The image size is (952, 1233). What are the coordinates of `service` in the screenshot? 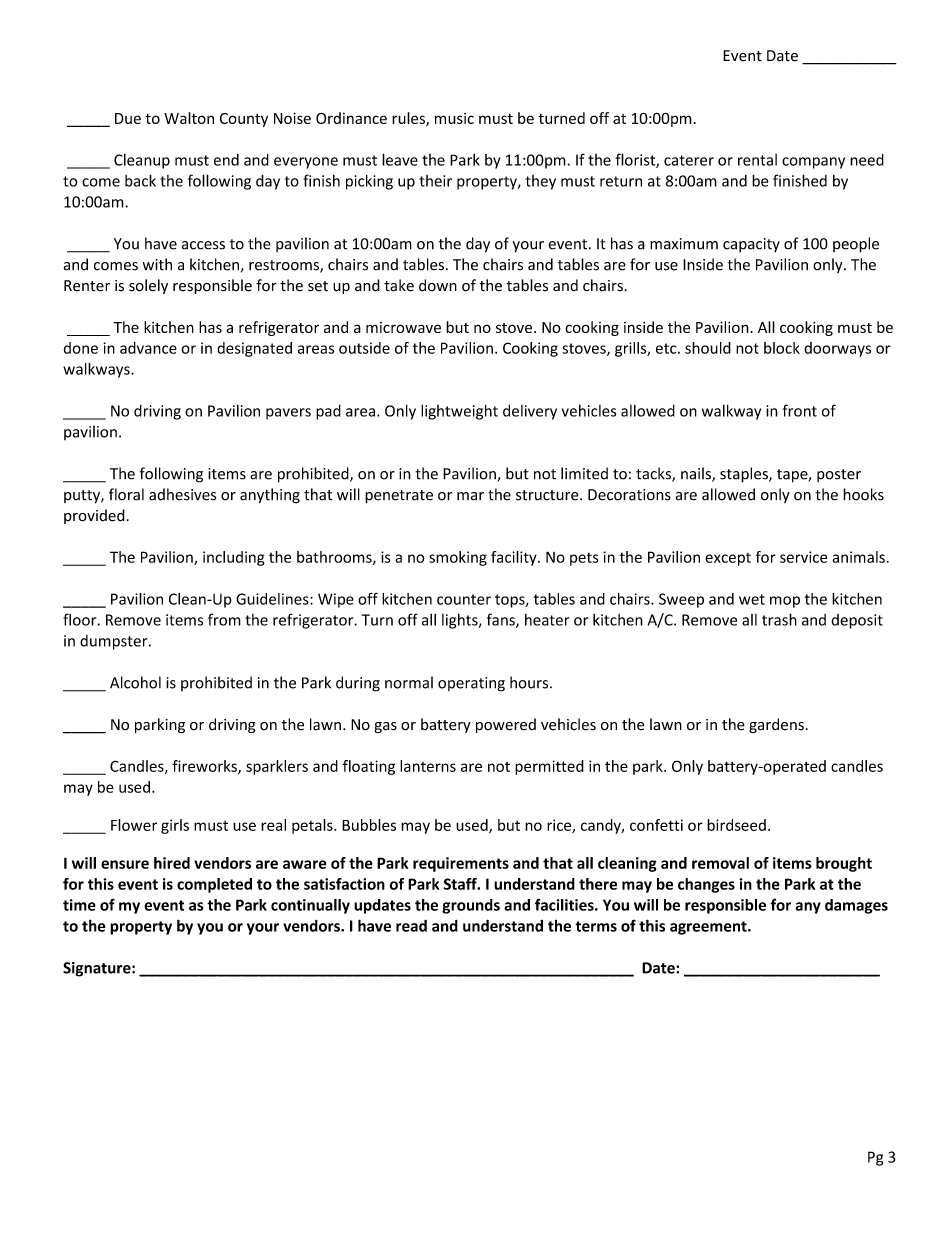 It's located at (803, 557).
